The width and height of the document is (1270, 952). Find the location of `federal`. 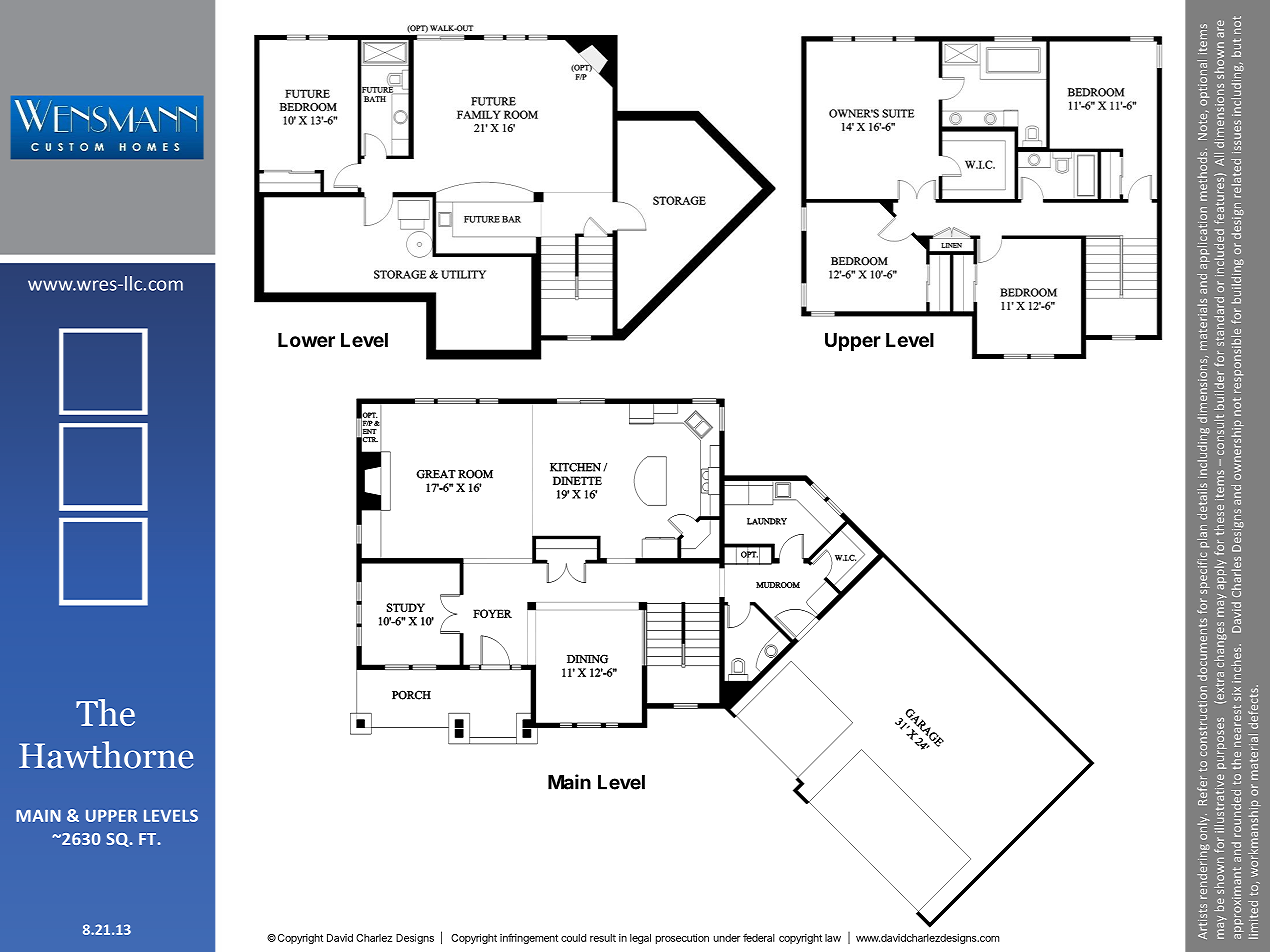

federal is located at coordinates (759, 937).
